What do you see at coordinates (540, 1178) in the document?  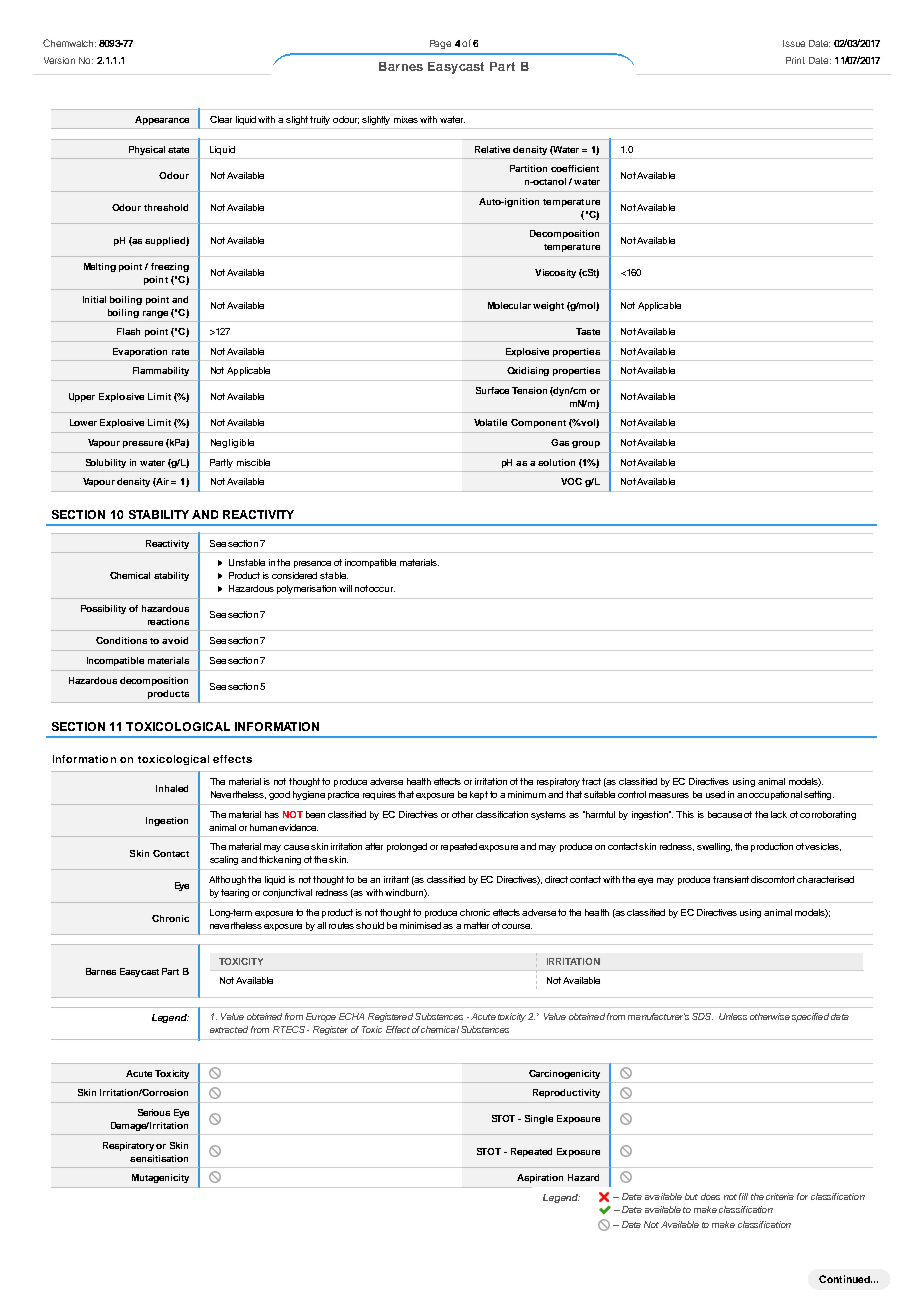 I see `Aspiration` at bounding box center [540, 1178].
